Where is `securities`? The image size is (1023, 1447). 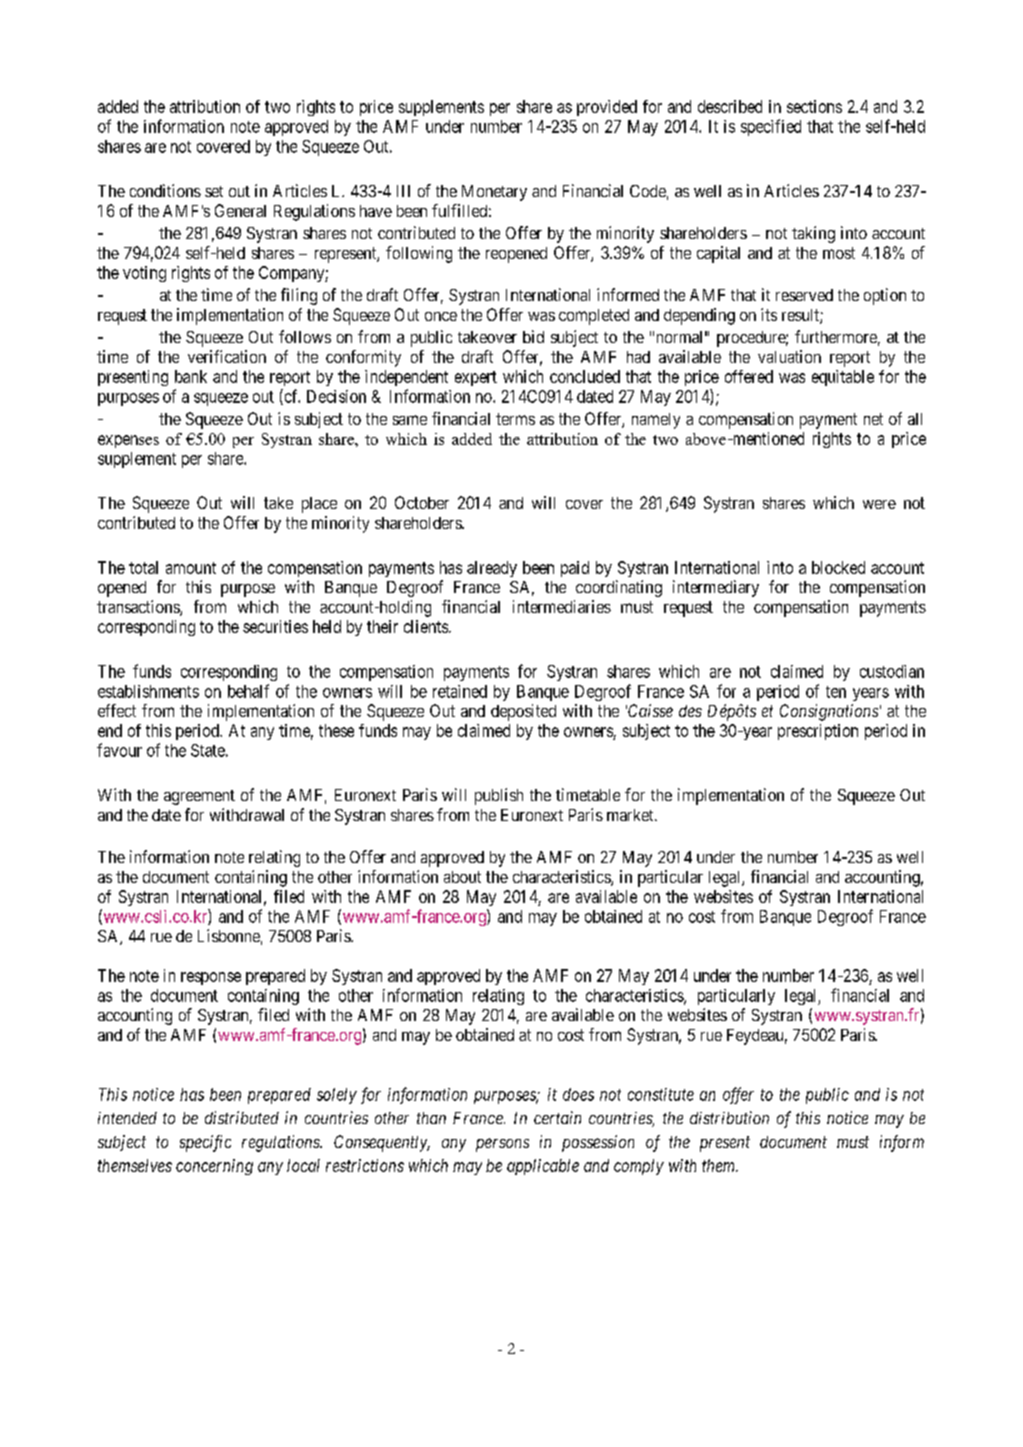
securities is located at coordinates (275, 626).
